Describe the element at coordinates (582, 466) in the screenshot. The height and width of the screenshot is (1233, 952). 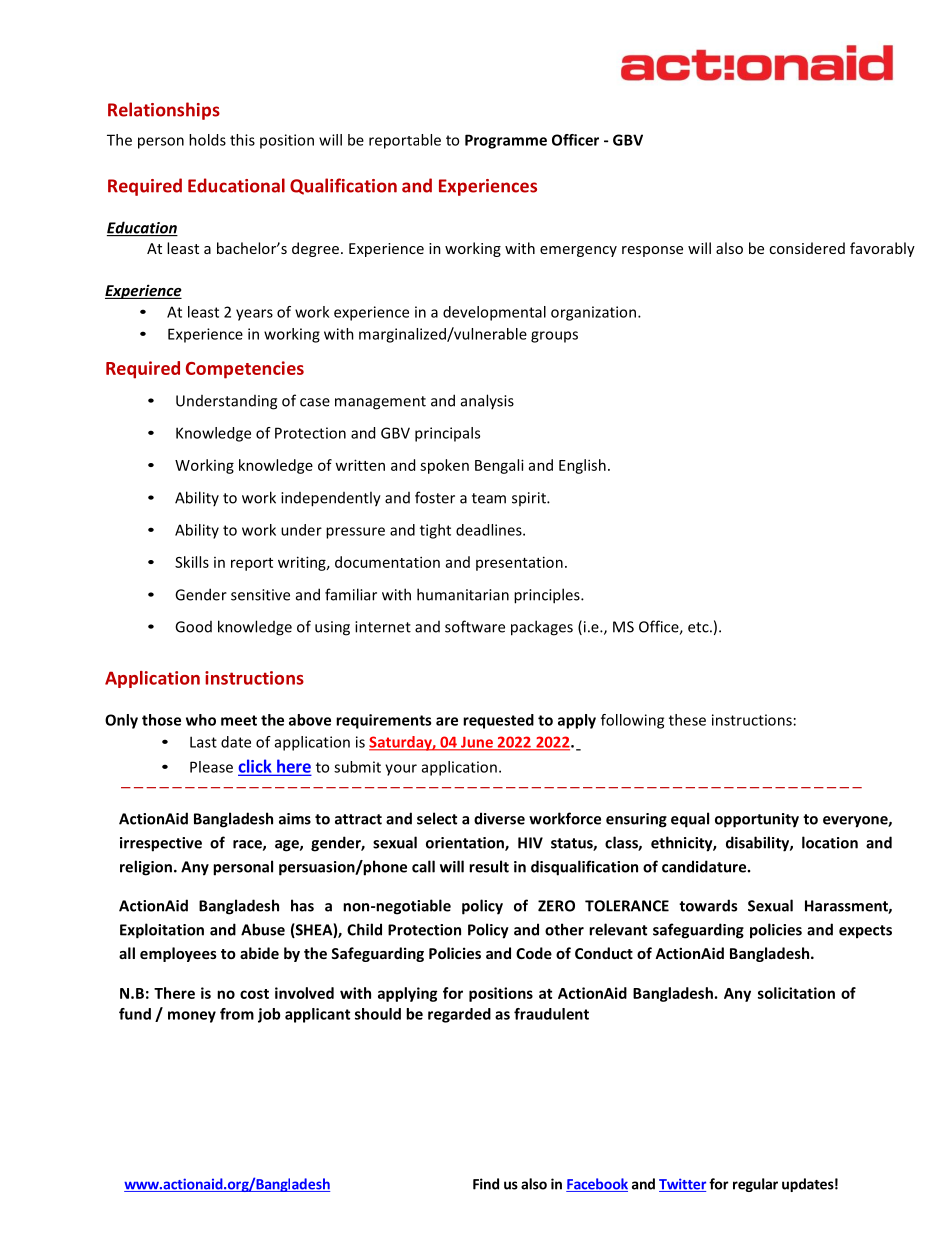
I see `English` at that location.
